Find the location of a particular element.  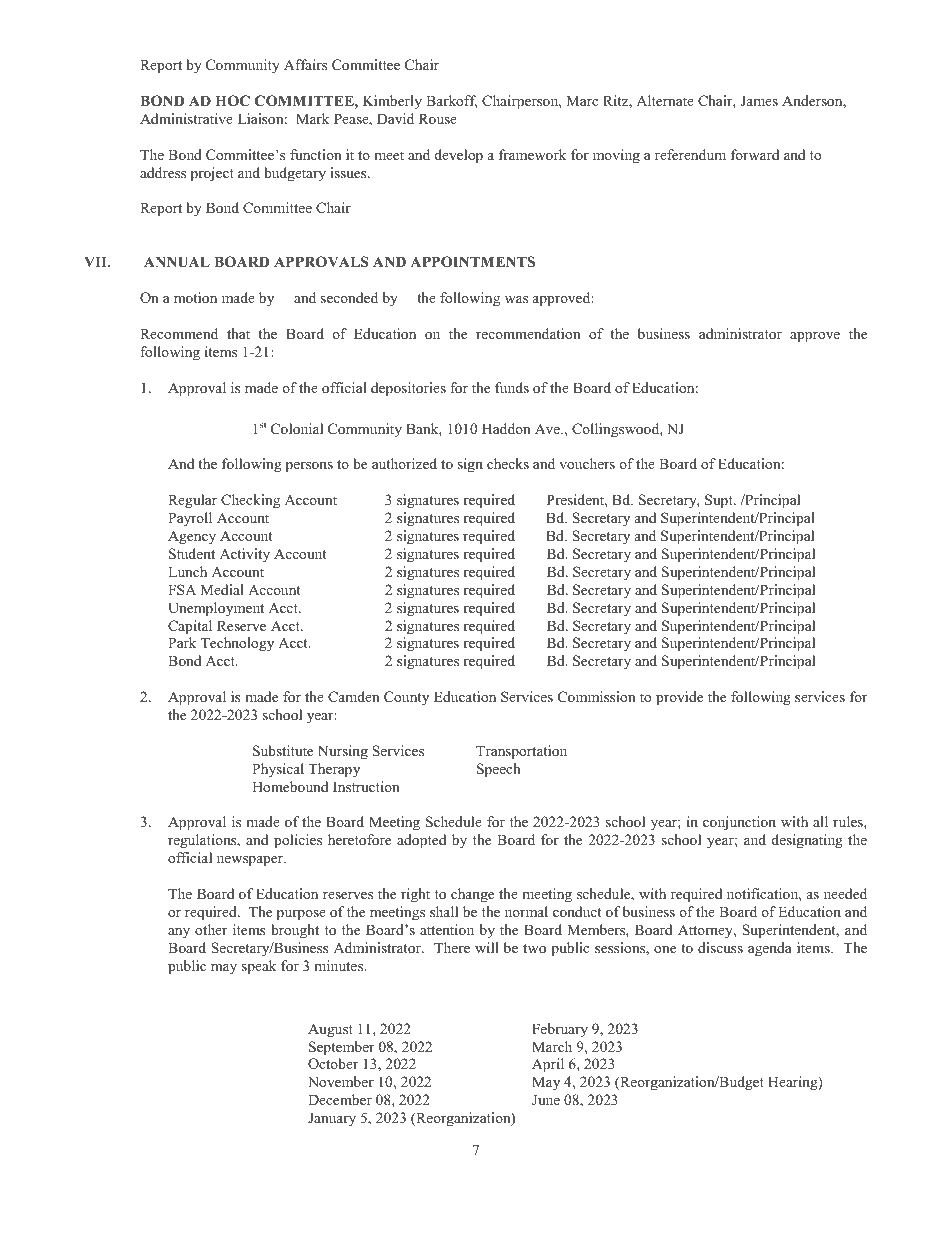

James is located at coordinates (759, 100).
